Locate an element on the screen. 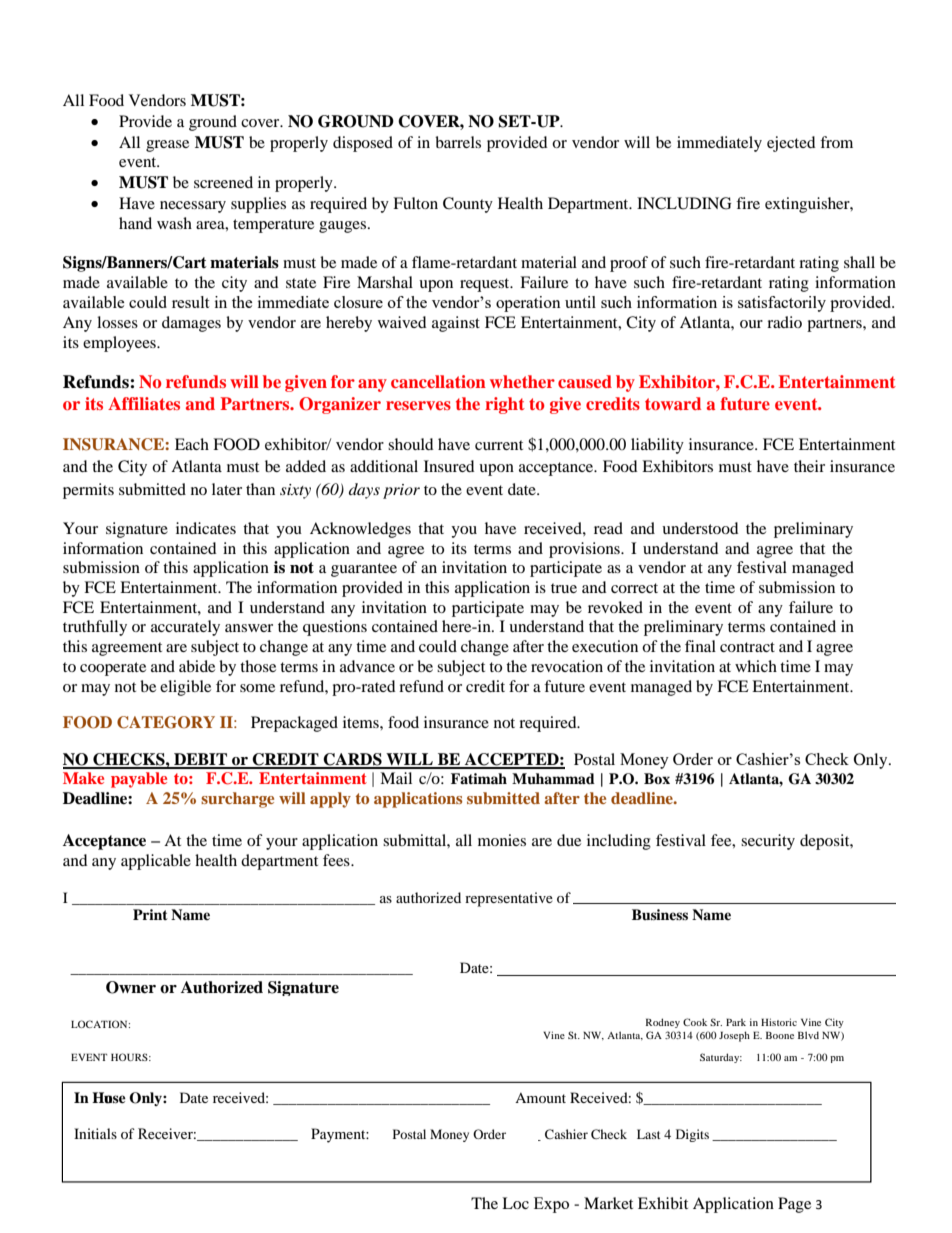 Image resolution: width=952 pixels, height=1233 pixels. which is located at coordinates (756, 666).
